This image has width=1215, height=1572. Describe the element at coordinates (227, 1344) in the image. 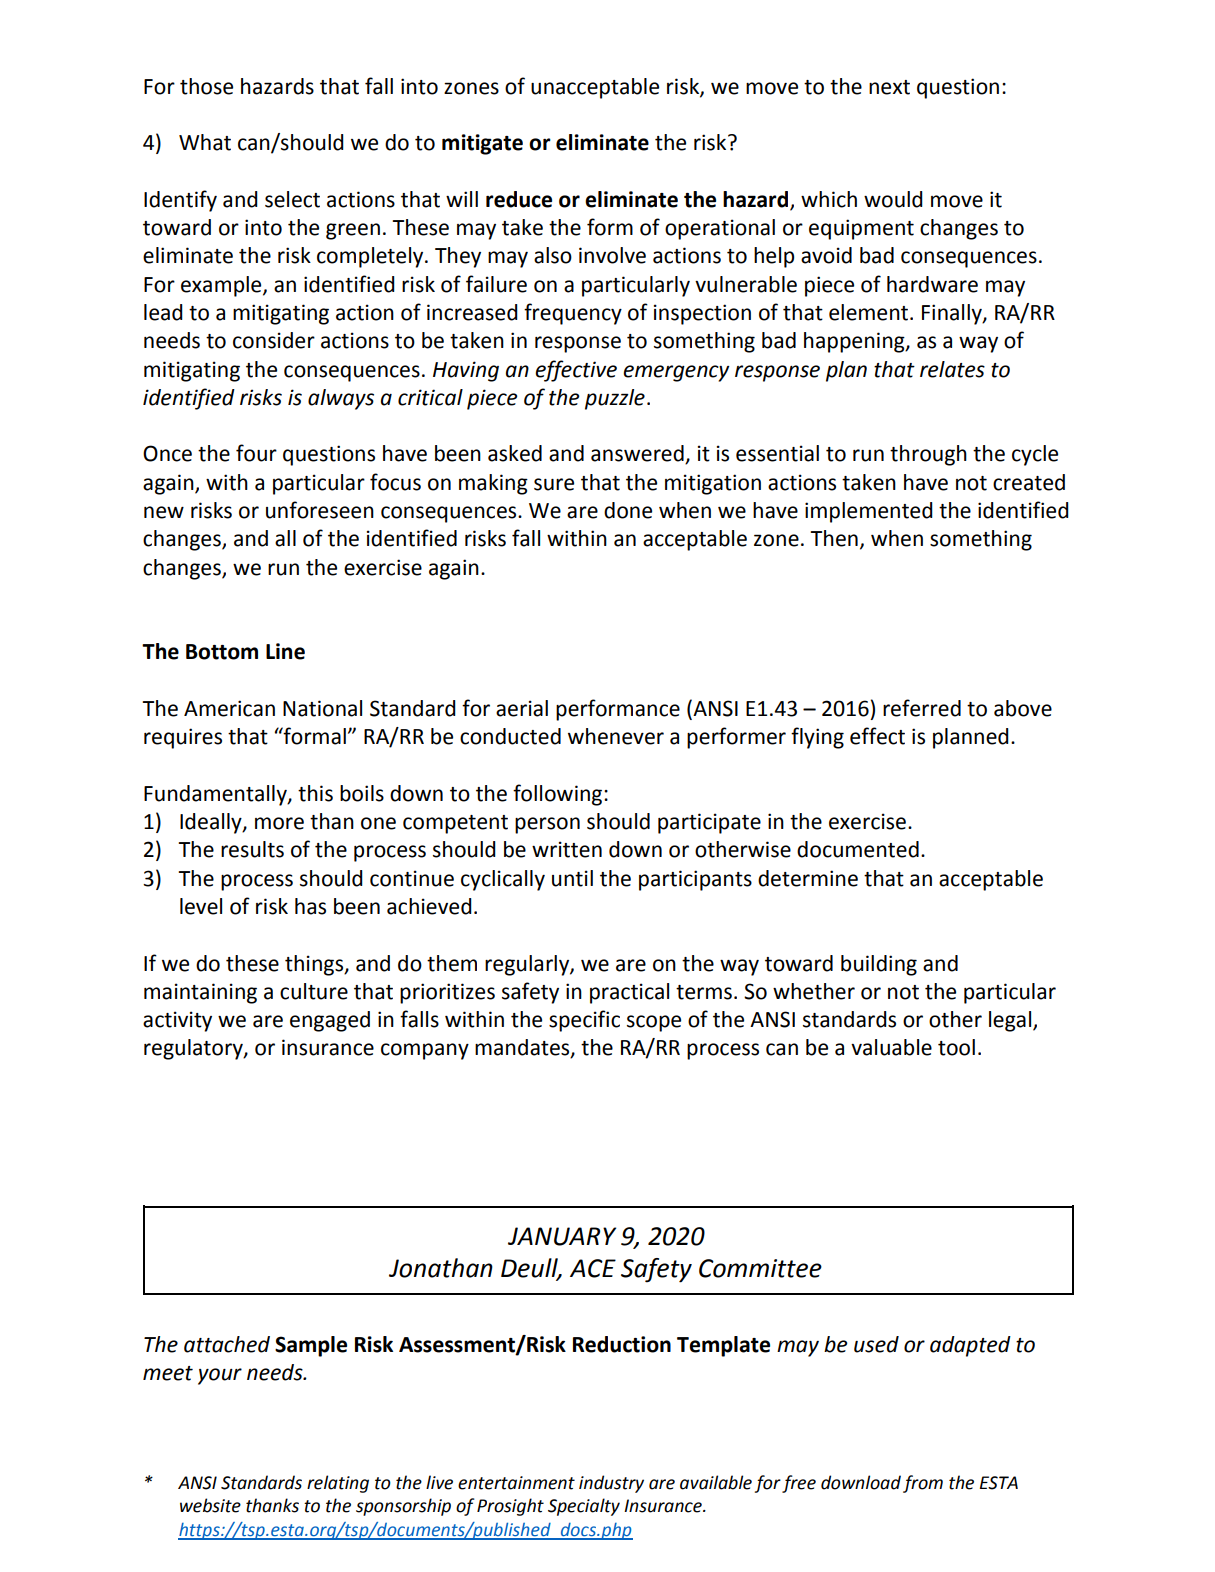

I see `attached` at that location.
